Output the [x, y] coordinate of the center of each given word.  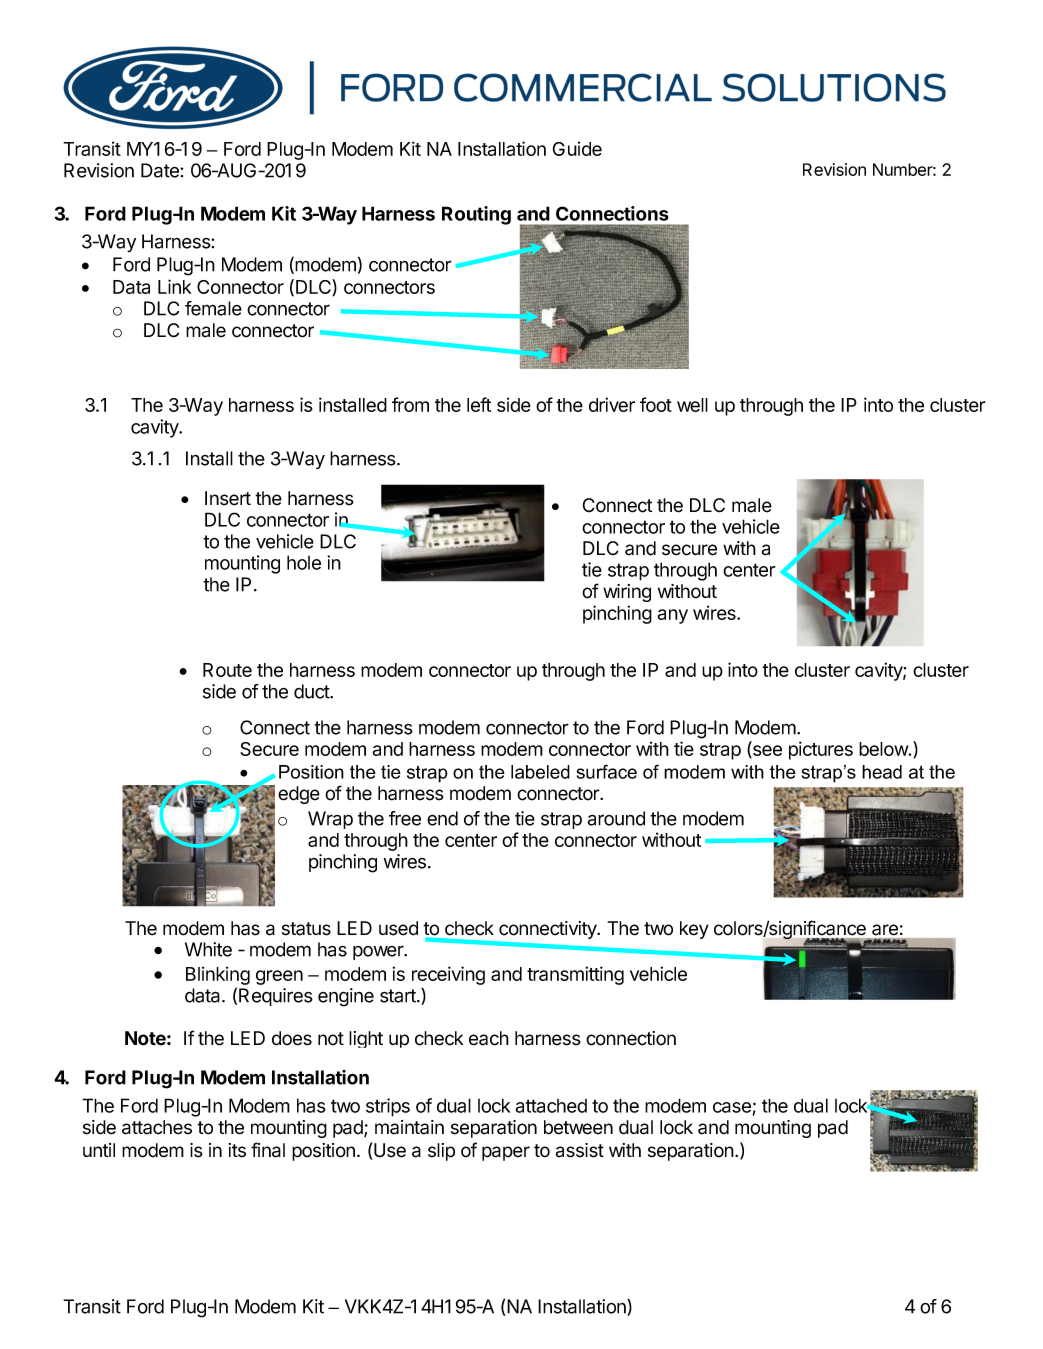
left [479, 404]
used [398, 928]
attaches [157, 1127]
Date [161, 170]
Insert [228, 498]
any [673, 616]
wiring [627, 593]
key [694, 930]
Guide [577, 148]
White [208, 949]
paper [506, 1153]
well [692, 405]
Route [227, 670]
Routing [476, 215]
